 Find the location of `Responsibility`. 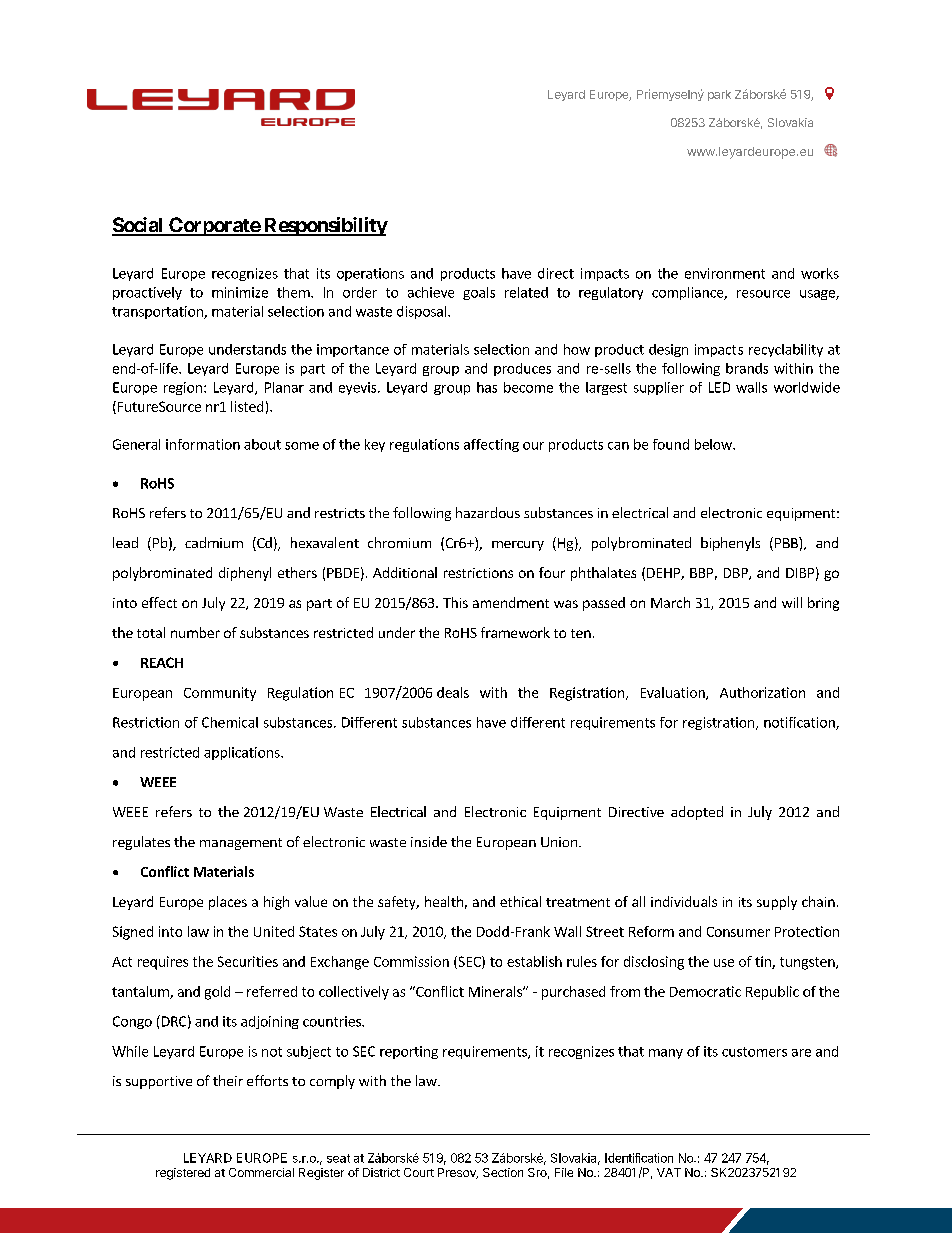

Responsibility is located at coordinates (325, 226).
